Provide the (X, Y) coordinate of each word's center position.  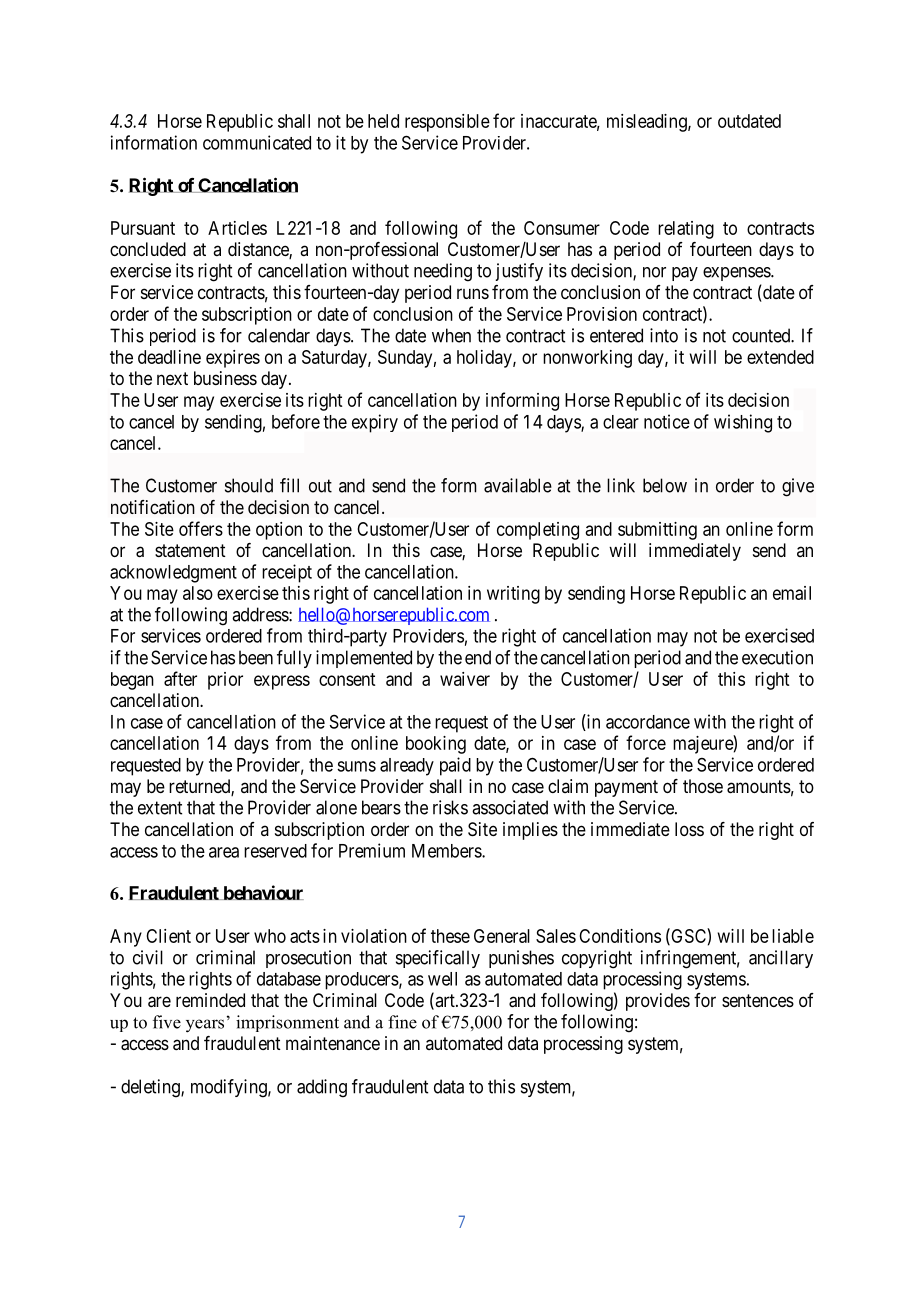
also (198, 593)
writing (513, 595)
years (205, 1026)
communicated (257, 142)
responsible (447, 123)
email (792, 593)
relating (686, 230)
